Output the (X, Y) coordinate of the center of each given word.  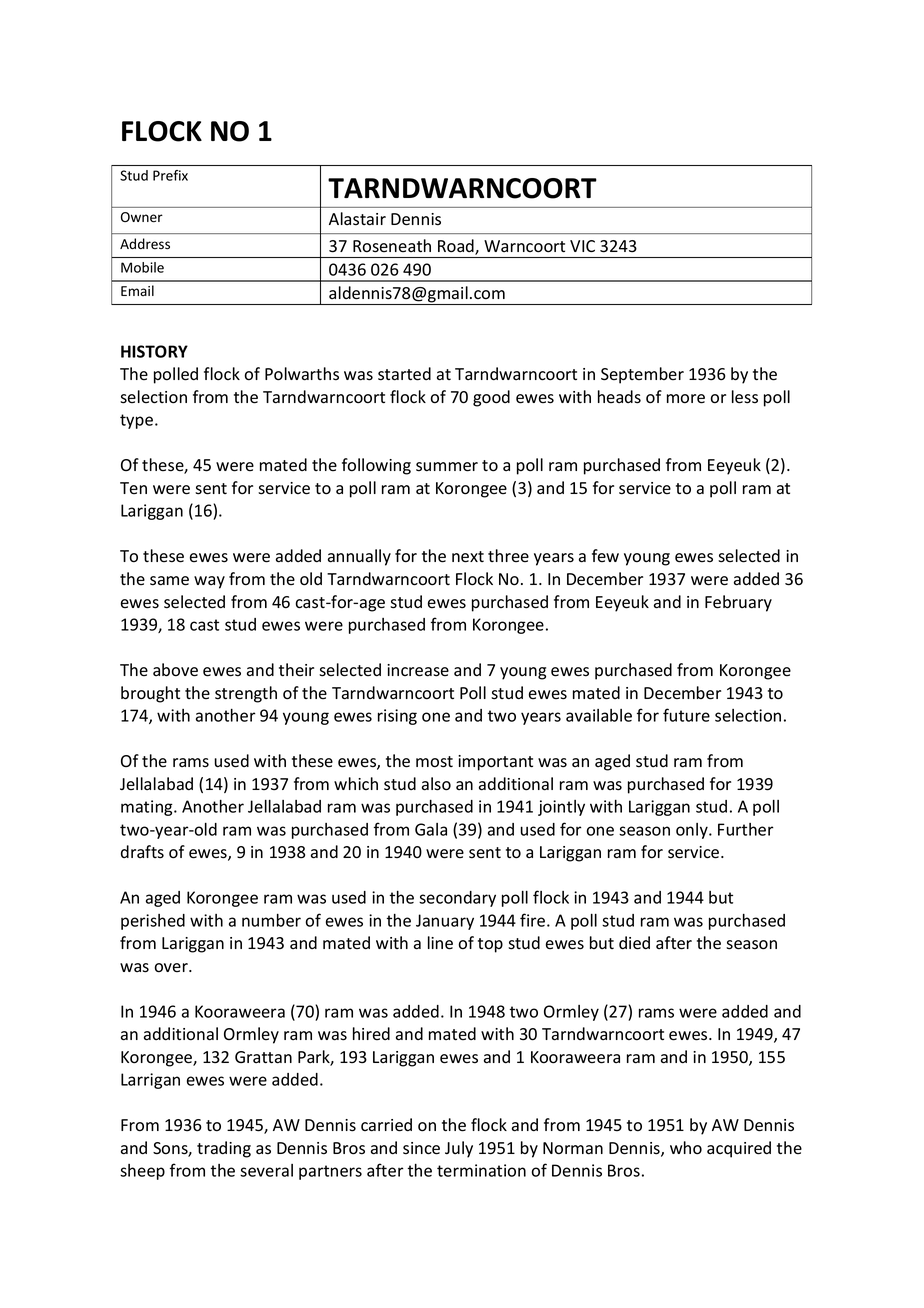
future (686, 715)
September (642, 375)
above (175, 670)
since (421, 1148)
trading (224, 1149)
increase (418, 670)
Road (457, 247)
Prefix (170, 175)
